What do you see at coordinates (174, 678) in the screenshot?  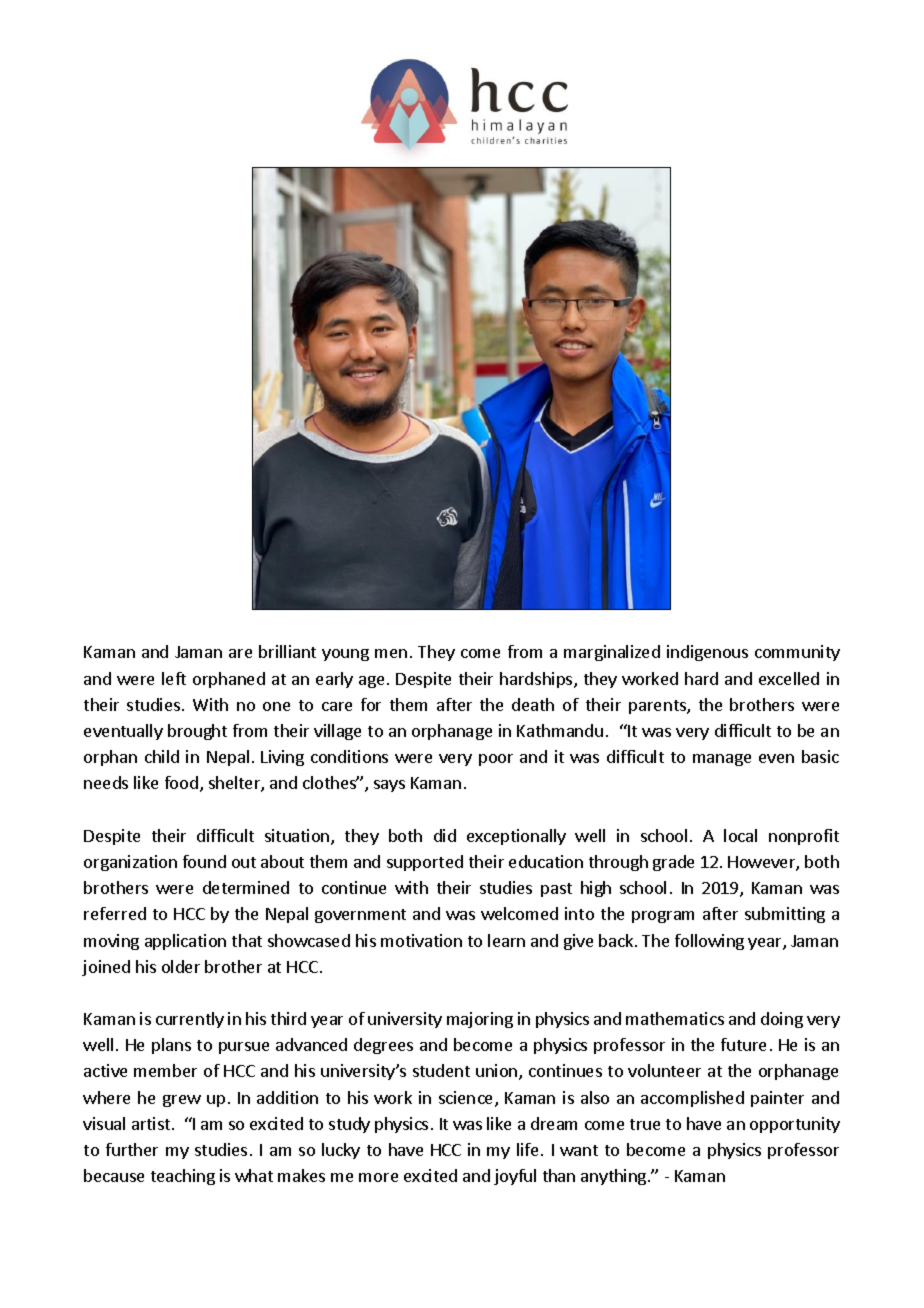 I see `left` at bounding box center [174, 678].
